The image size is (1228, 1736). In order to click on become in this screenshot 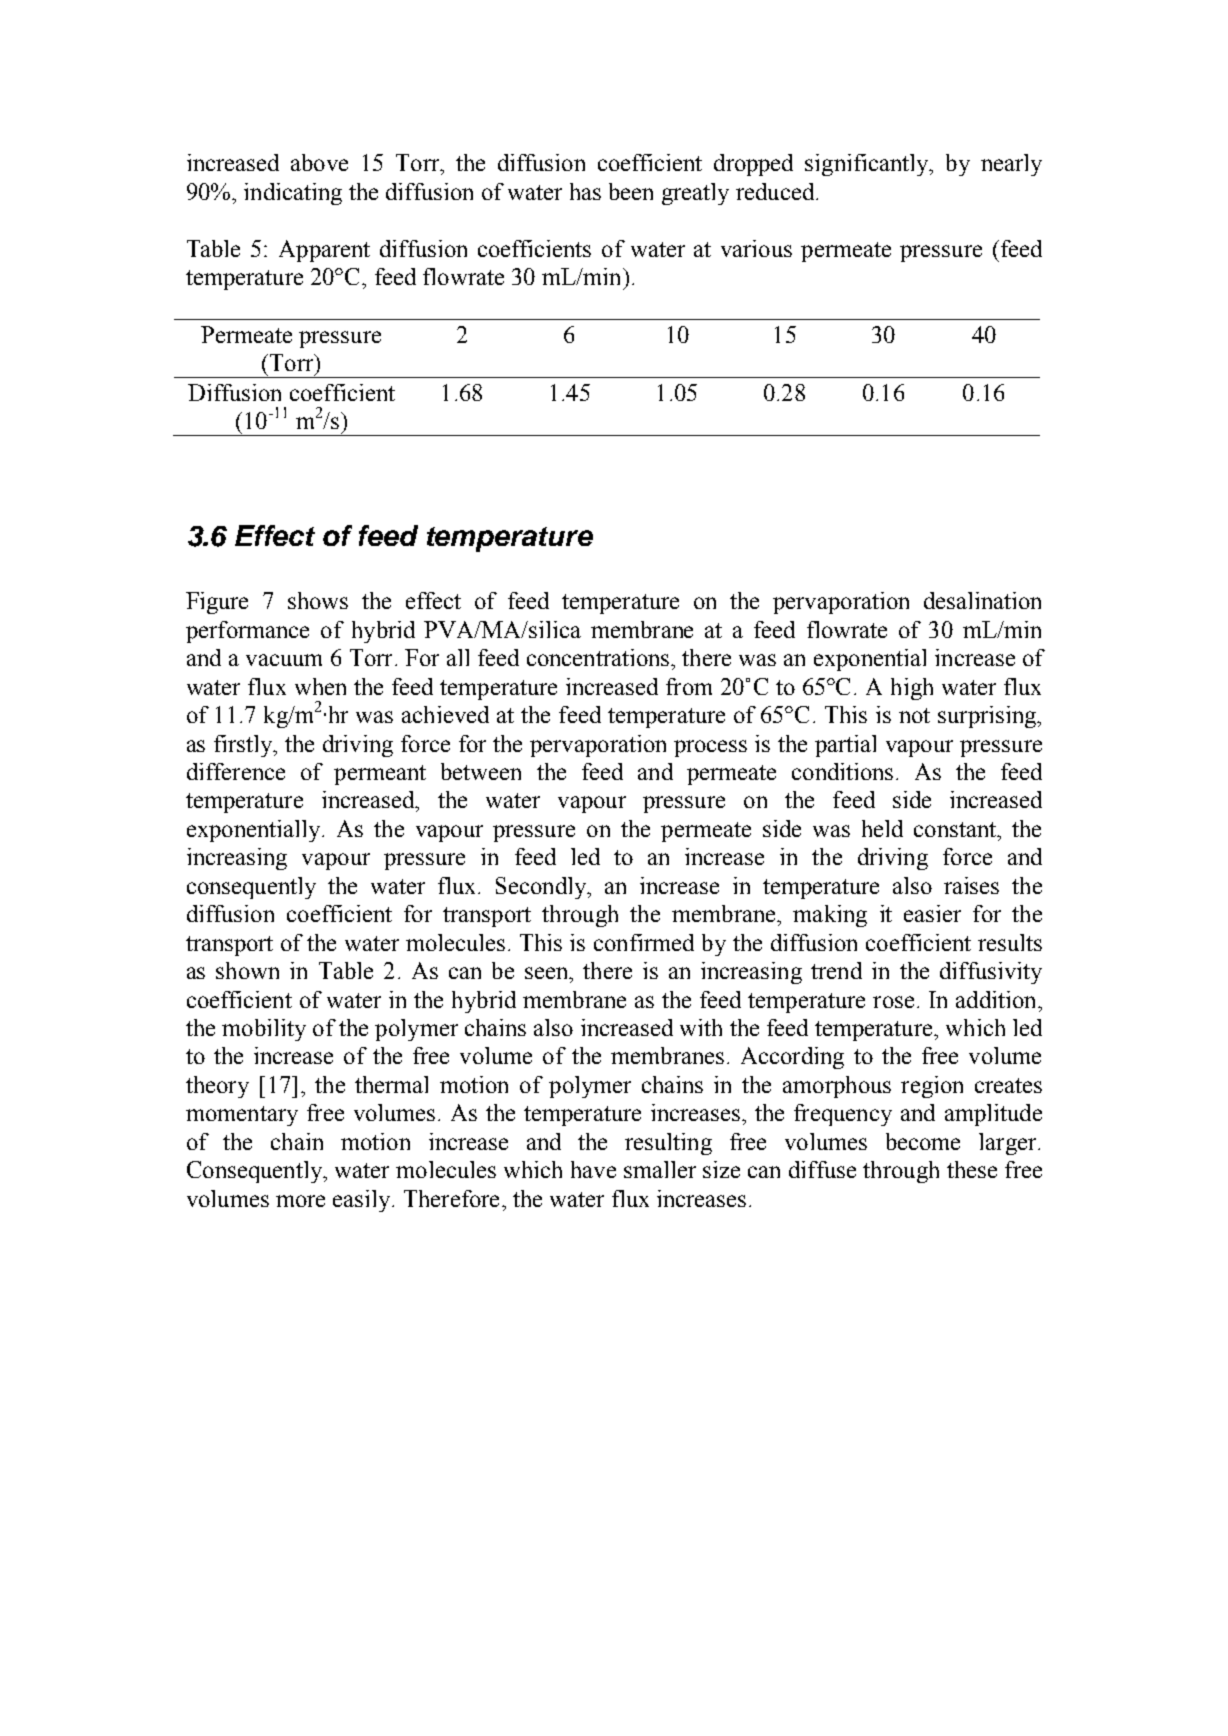, I will do `click(923, 1141)`.
